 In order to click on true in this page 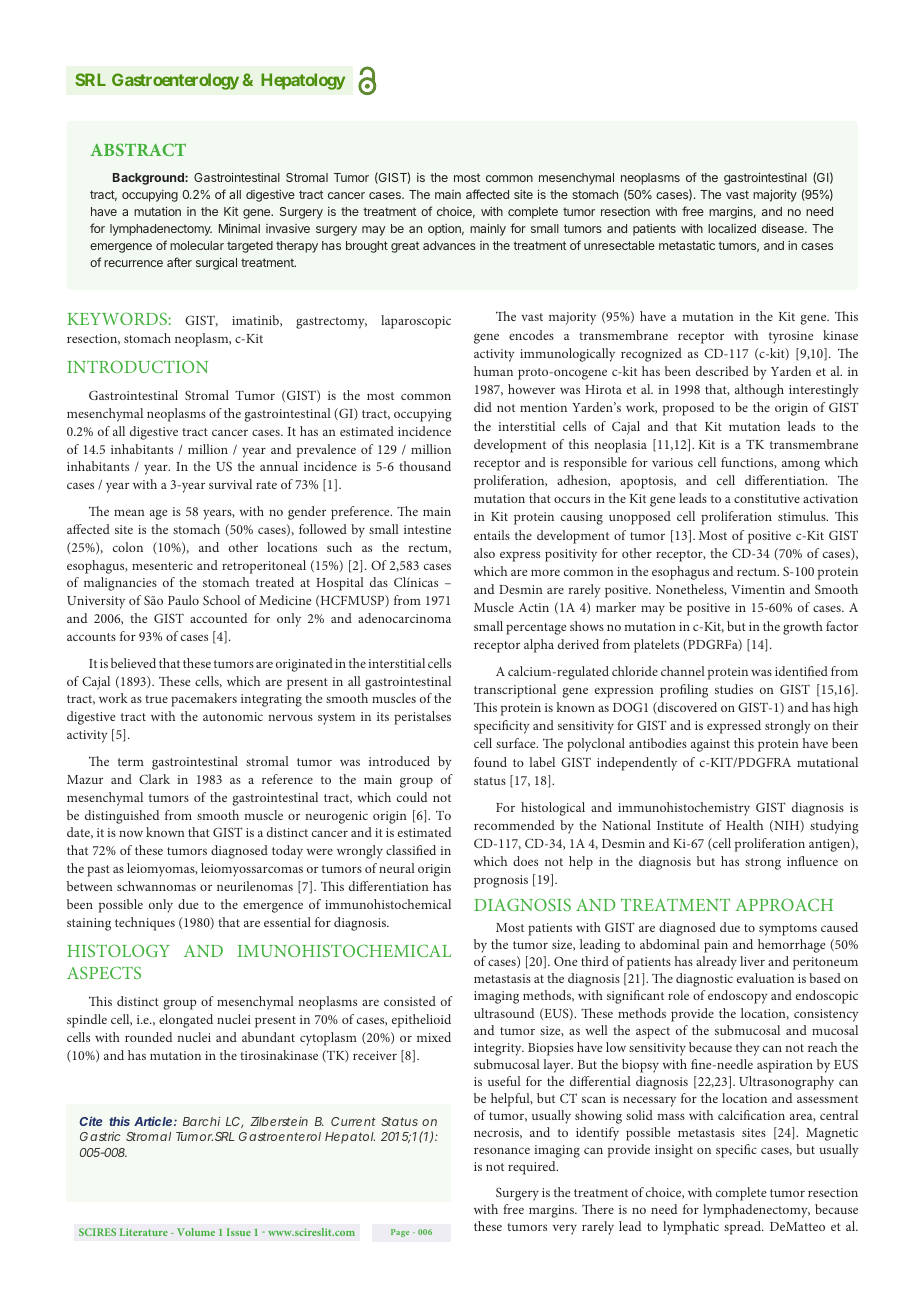, I will do `click(156, 699)`.
